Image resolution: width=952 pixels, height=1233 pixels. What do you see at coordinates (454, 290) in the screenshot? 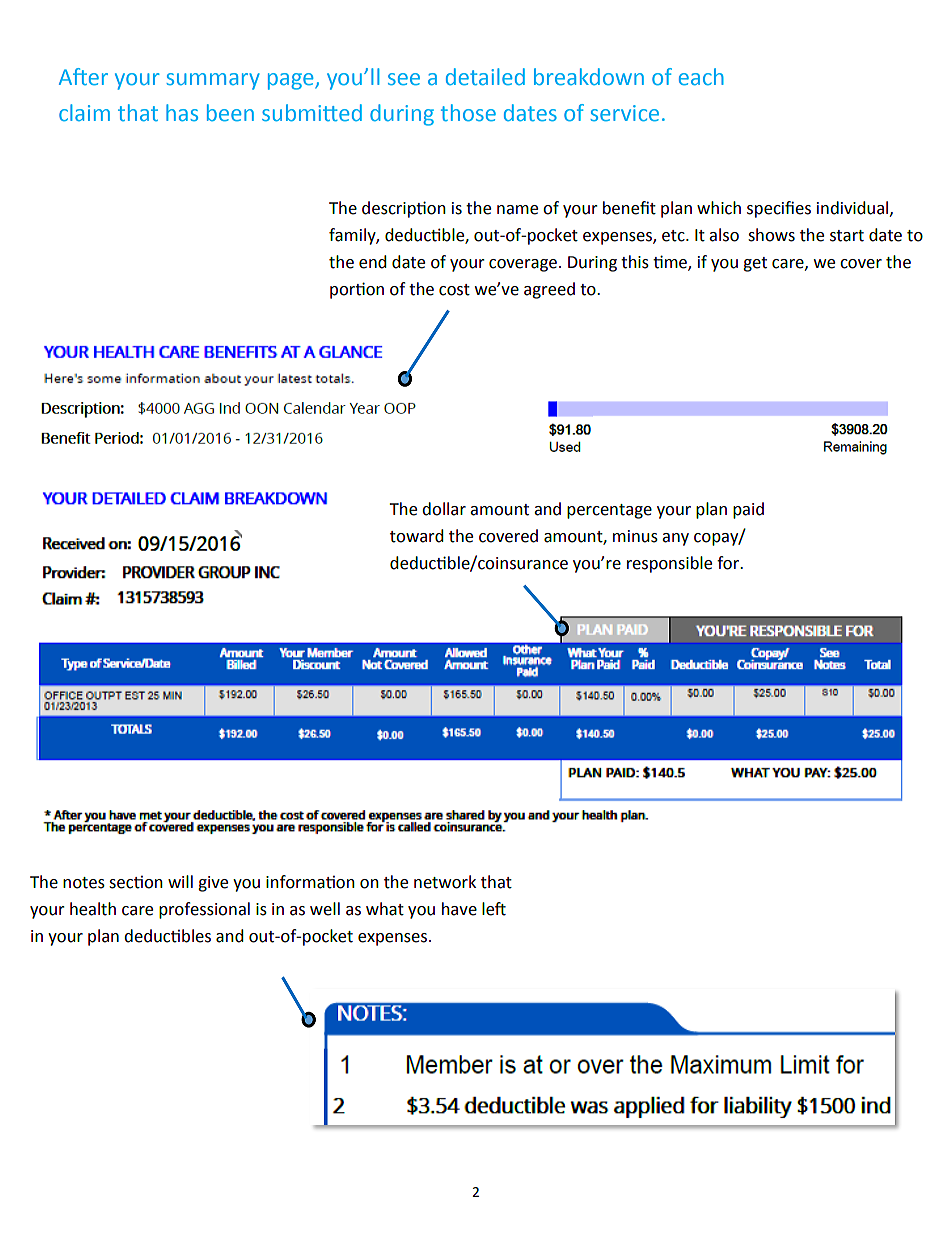
I see `cost` at bounding box center [454, 290].
